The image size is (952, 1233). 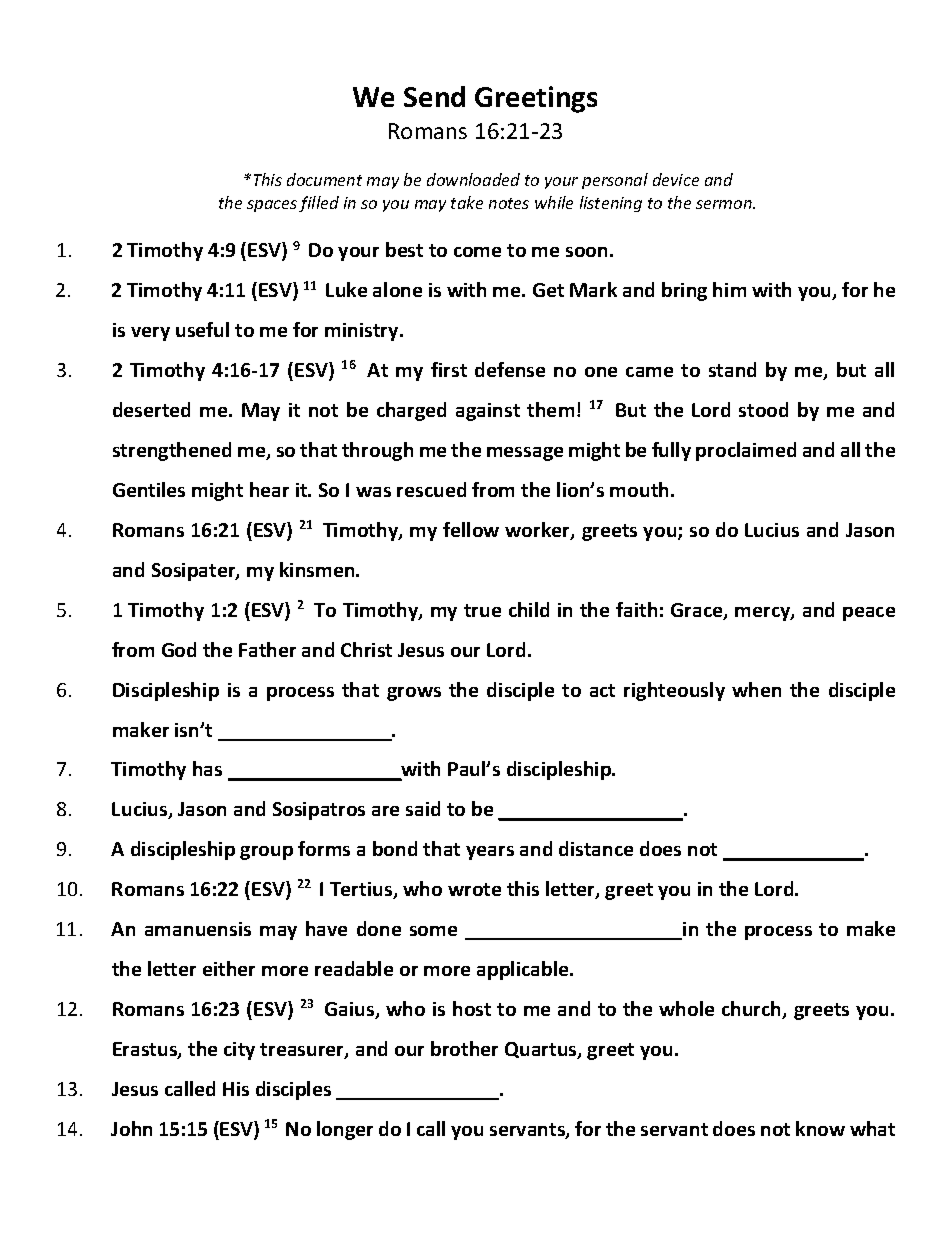 What do you see at coordinates (179, 649) in the screenshot?
I see `God` at bounding box center [179, 649].
